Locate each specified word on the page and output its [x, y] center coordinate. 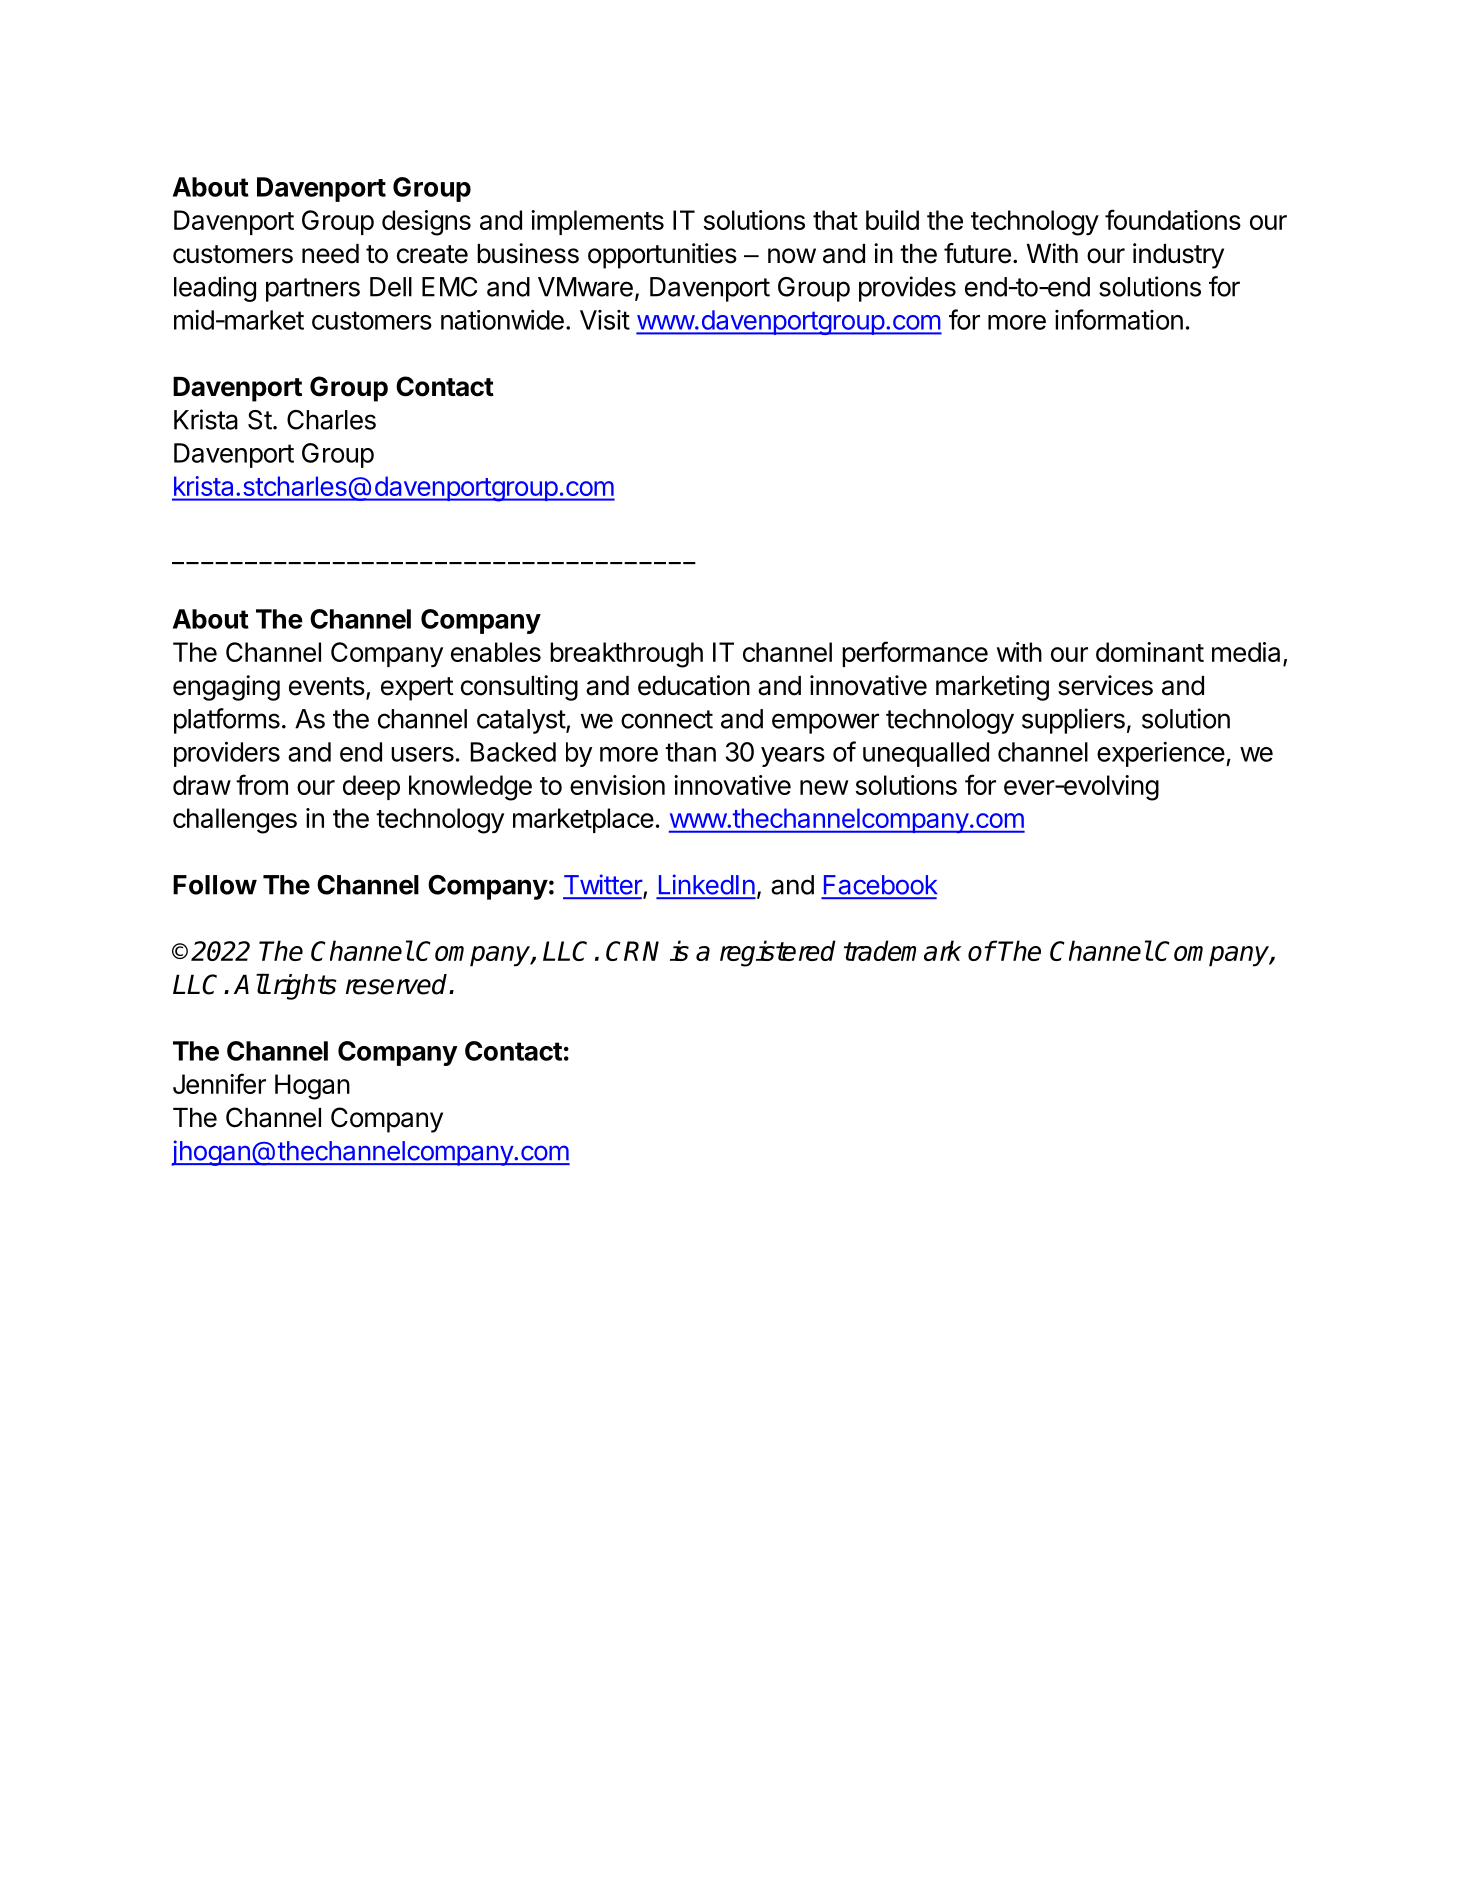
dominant [1150, 652]
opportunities [662, 256]
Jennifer [219, 1083]
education [694, 685]
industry [1178, 256]
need [330, 254]
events [327, 686]
